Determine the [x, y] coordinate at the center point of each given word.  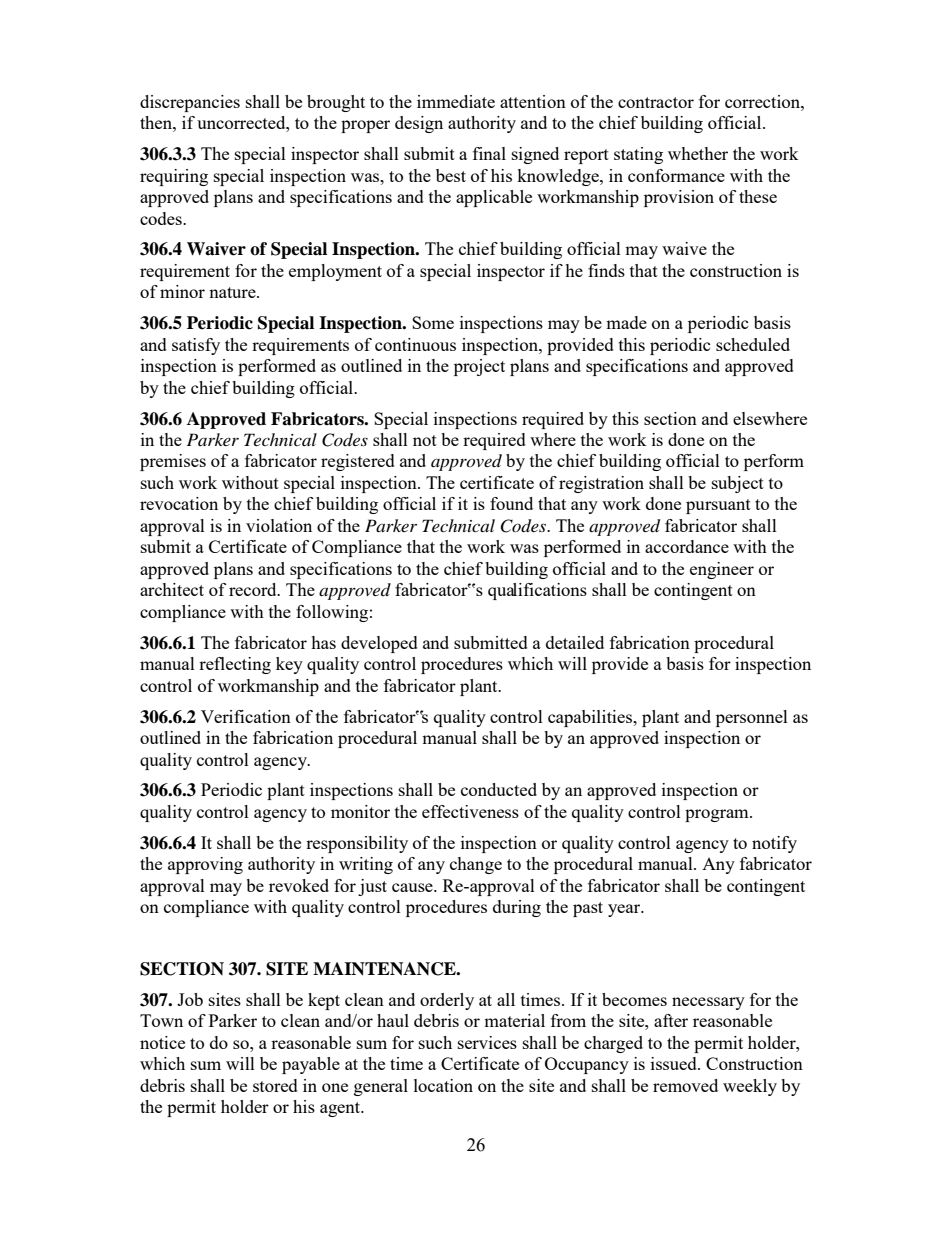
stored [275, 1085]
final [489, 153]
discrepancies [190, 103]
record [254, 589]
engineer [722, 570]
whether [698, 153]
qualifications [537, 591]
